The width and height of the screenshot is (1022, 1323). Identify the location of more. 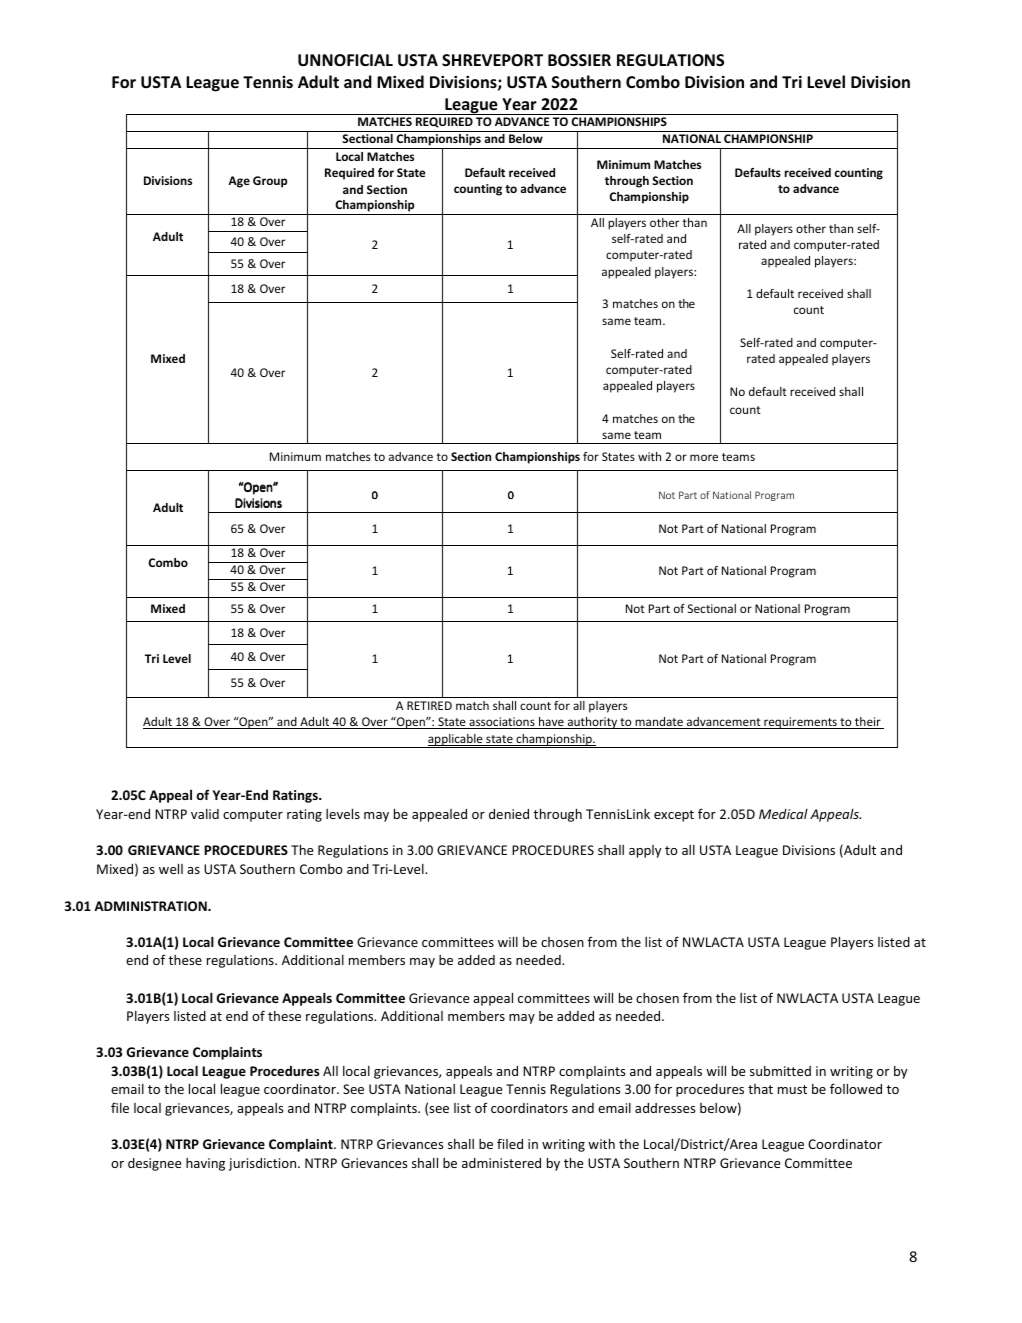
(704, 457).
